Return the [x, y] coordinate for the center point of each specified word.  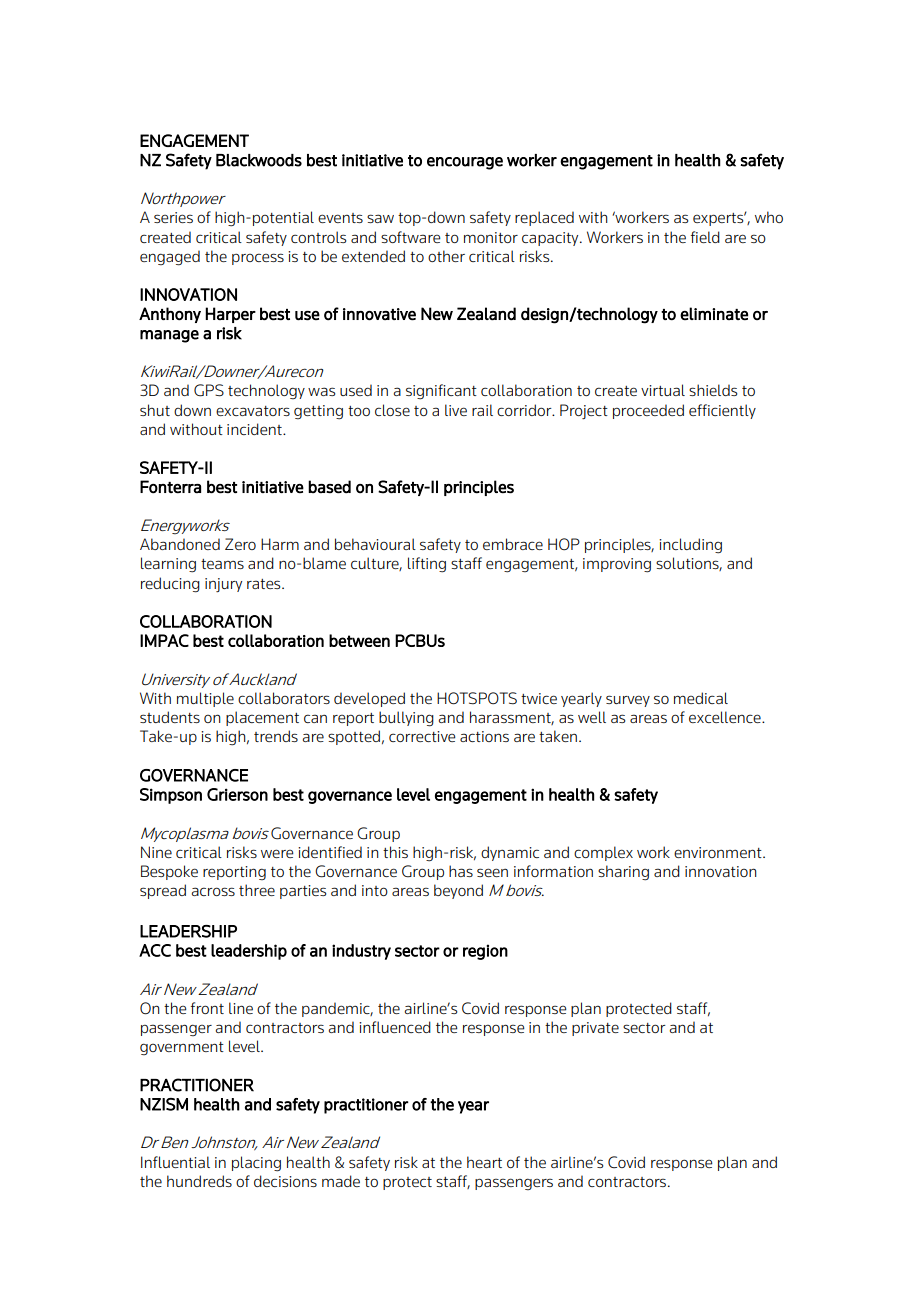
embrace [513, 544]
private [595, 1029]
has [461, 871]
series [173, 217]
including [690, 546]
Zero [240, 544]
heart [484, 1162]
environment [719, 852]
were [277, 853]
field [705, 237]
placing [256, 1164]
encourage [465, 163]
